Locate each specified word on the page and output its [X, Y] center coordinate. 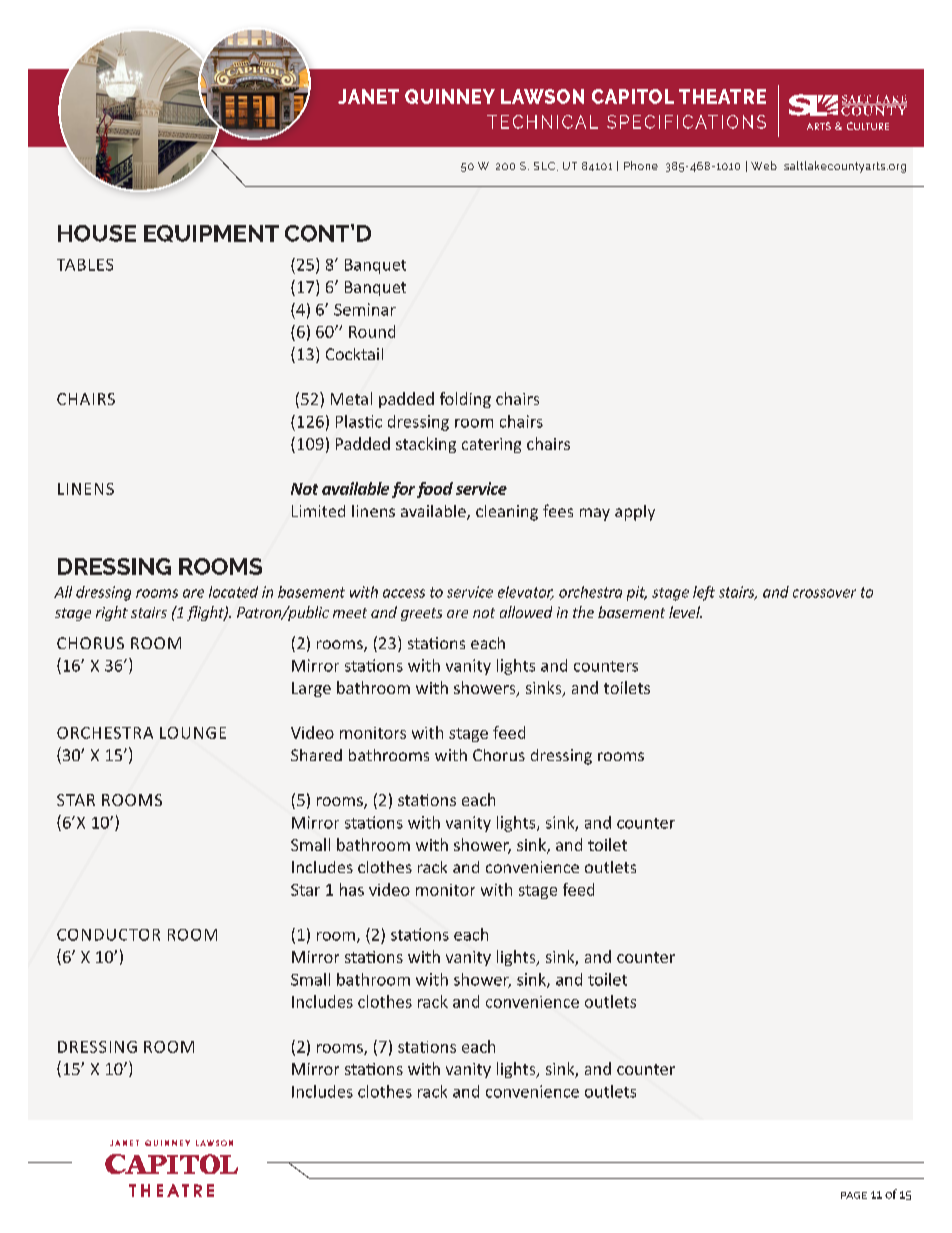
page [854, 1195]
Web [764, 165]
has [352, 889]
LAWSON [542, 96]
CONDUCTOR [108, 935]
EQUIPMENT [211, 233]
